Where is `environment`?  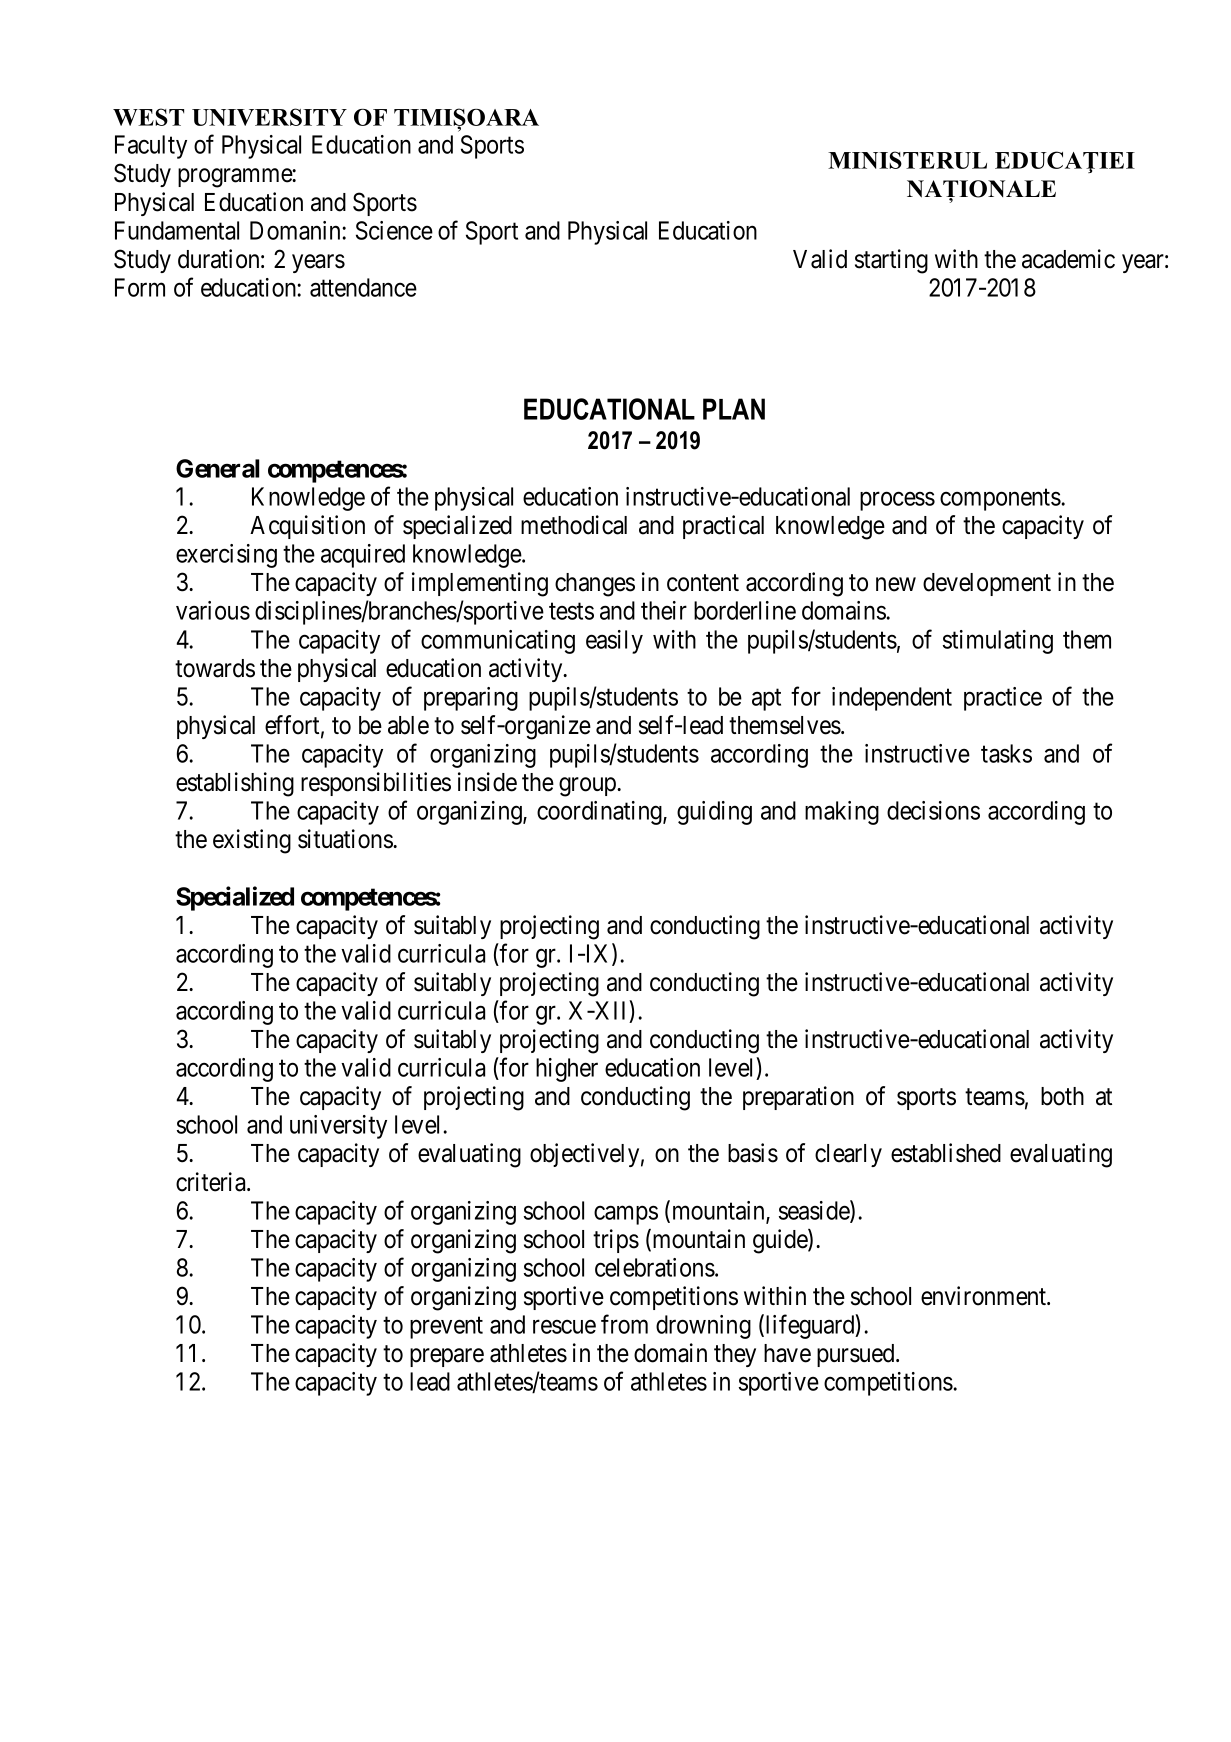 environment is located at coordinates (984, 1296).
